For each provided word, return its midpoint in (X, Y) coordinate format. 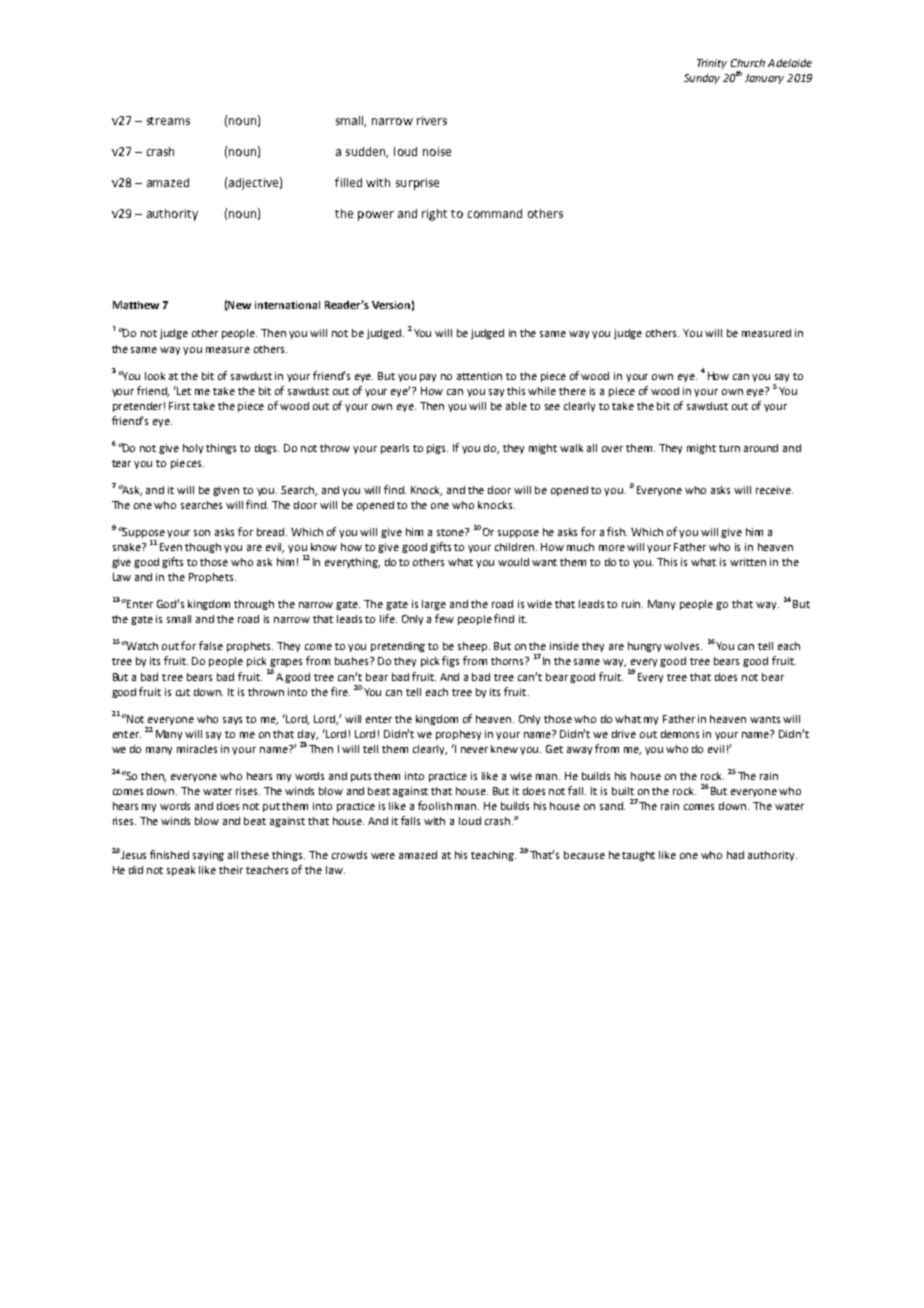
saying (208, 856)
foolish (435, 805)
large (434, 605)
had (735, 855)
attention (479, 376)
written (748, 562)
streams (168, 121)
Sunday (702, 79)
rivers (432, 120)
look (155, 376)
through (254, 605)
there (572, 391)
